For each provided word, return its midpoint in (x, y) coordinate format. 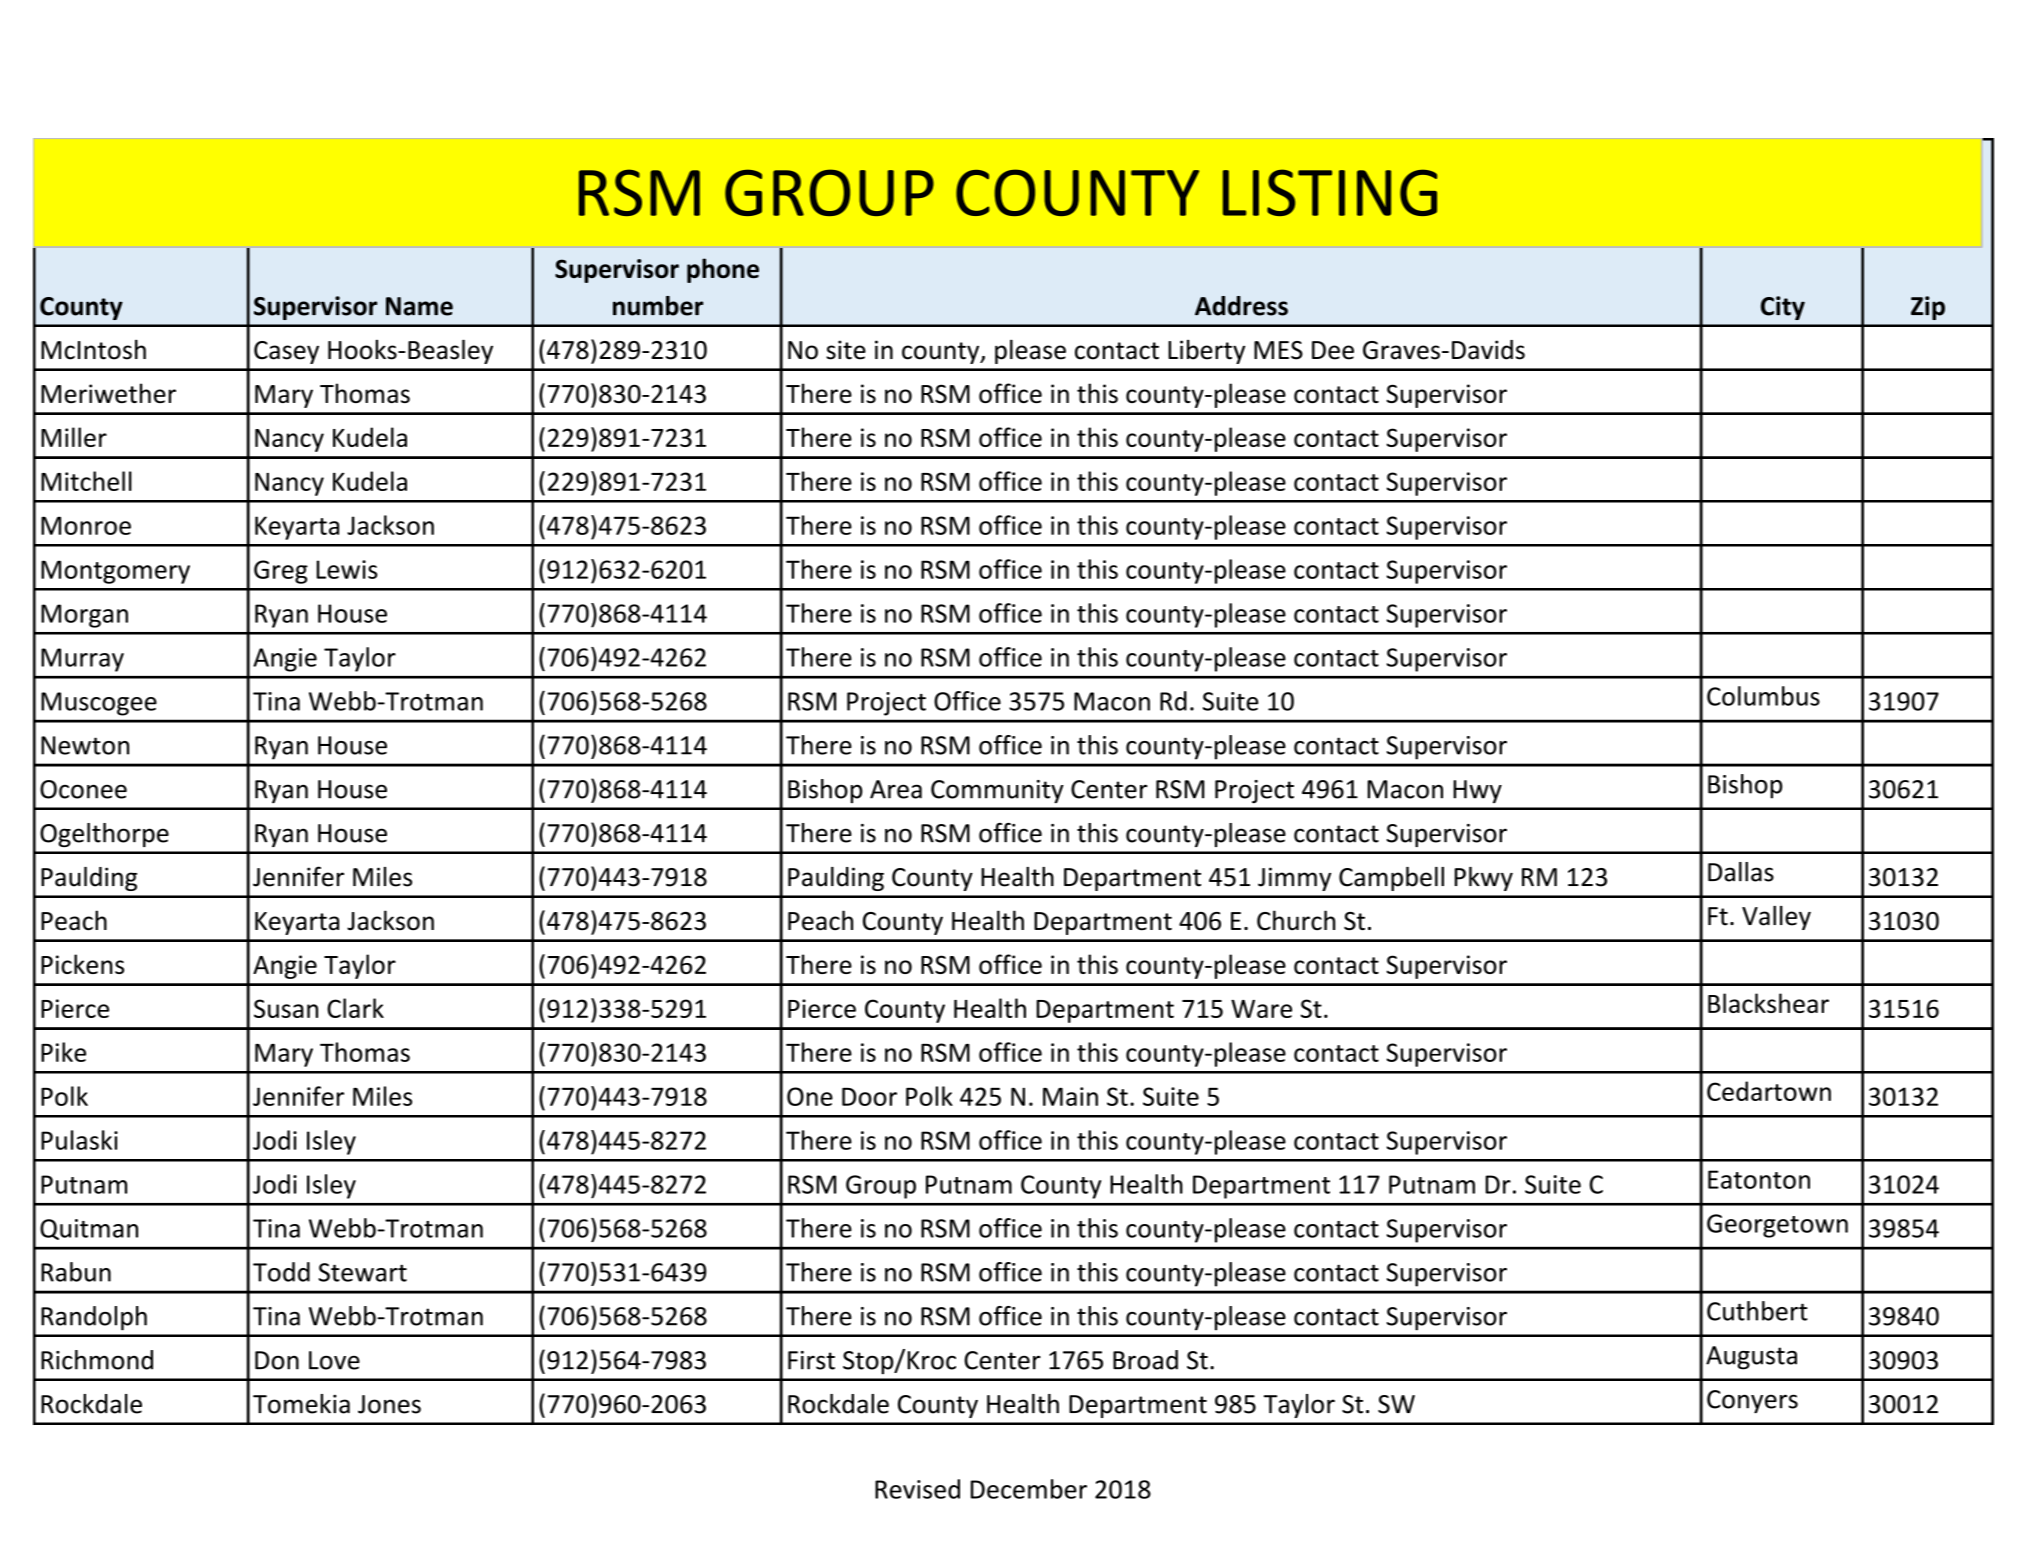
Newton (85, 745)
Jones (389, 1404)
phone (723, 270)
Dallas (1741, 872)
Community (997, 791)
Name (419, 306)
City (1783, 308)
